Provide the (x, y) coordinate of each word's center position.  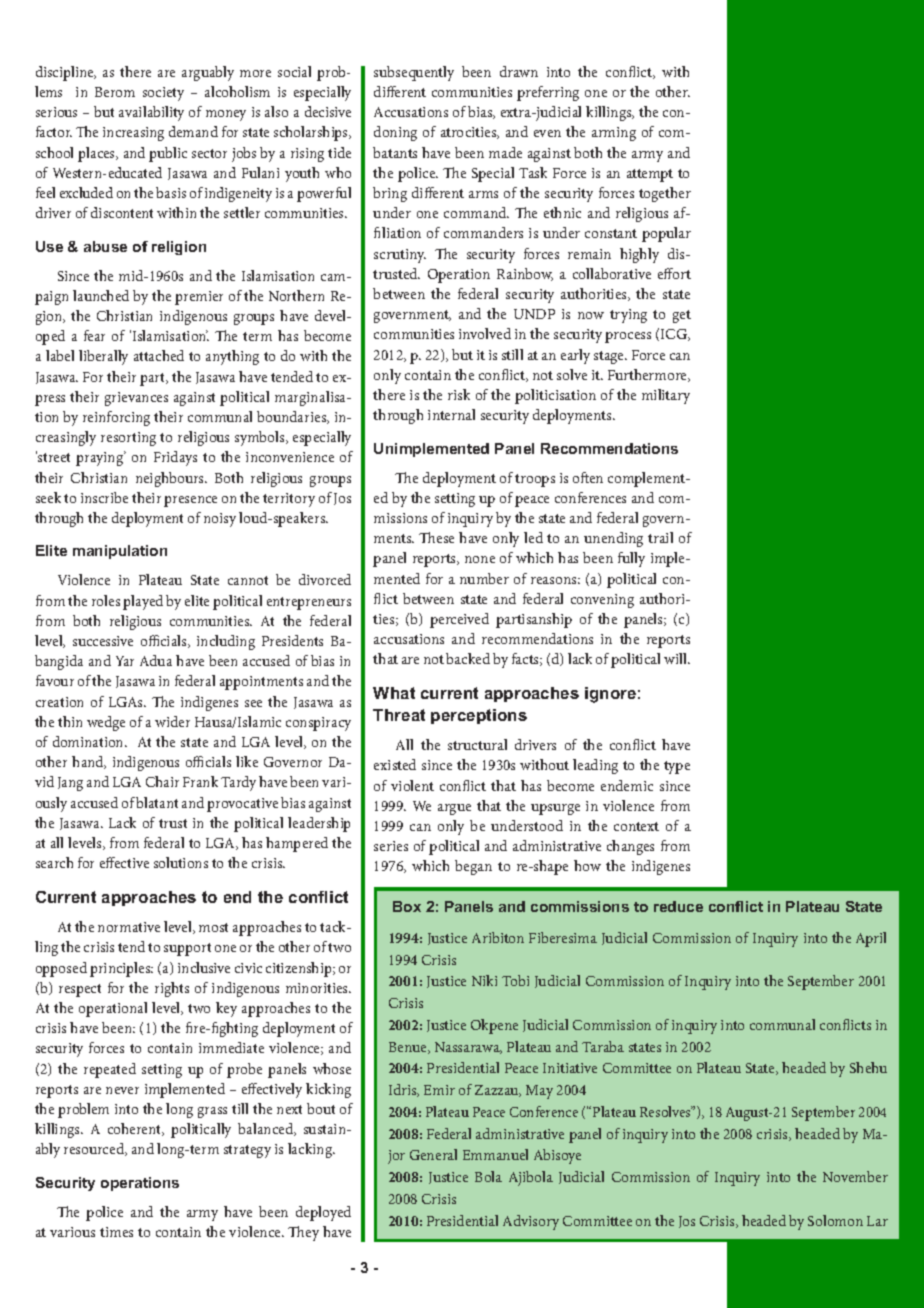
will (677, 658)
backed (468, 658)
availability (151, 113)
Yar (125, 661)
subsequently (414, 73)
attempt (650, 175)
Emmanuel (495, 1154)
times (116, 1232)
